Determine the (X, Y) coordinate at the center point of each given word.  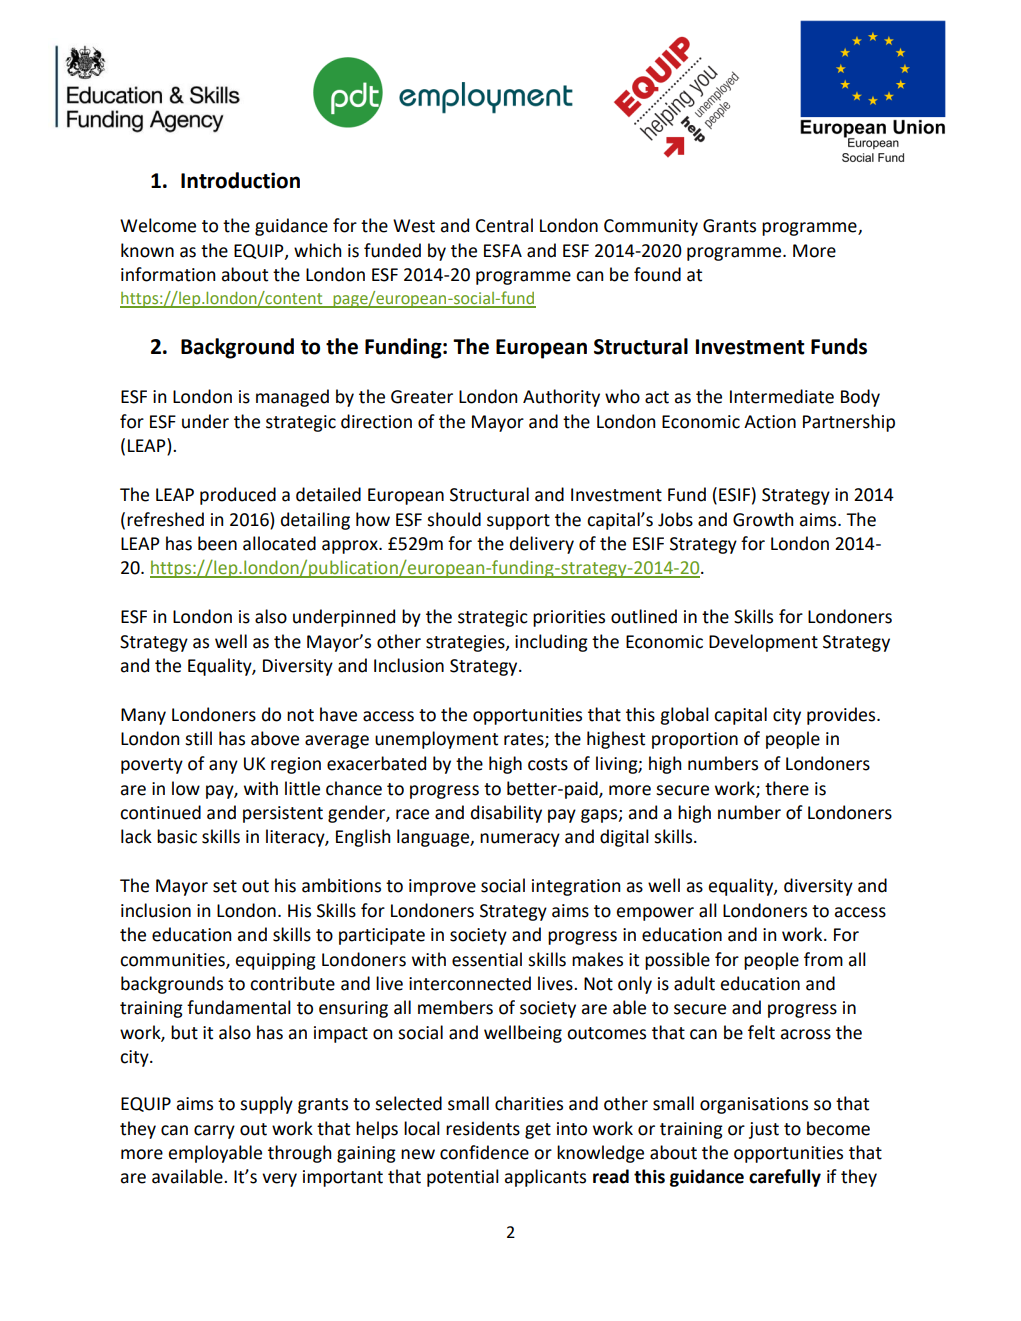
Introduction (240, 180)
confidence (484, 1152)
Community (651, 227)
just (764, 1130)
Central (504, 225)
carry (214, 1132)
